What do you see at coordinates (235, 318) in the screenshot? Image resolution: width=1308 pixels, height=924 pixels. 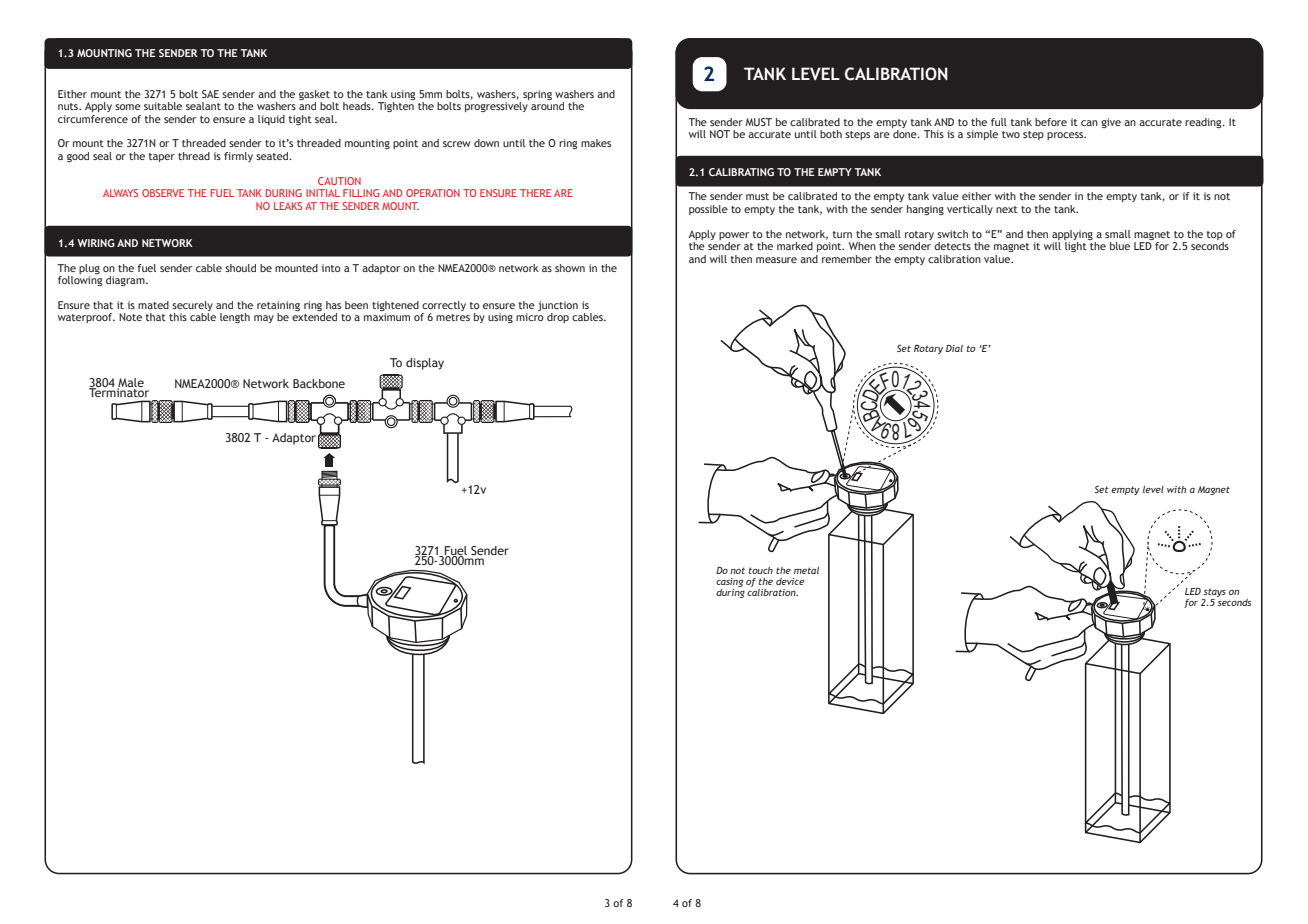 I see `length` at bounding box center [235, 318].
